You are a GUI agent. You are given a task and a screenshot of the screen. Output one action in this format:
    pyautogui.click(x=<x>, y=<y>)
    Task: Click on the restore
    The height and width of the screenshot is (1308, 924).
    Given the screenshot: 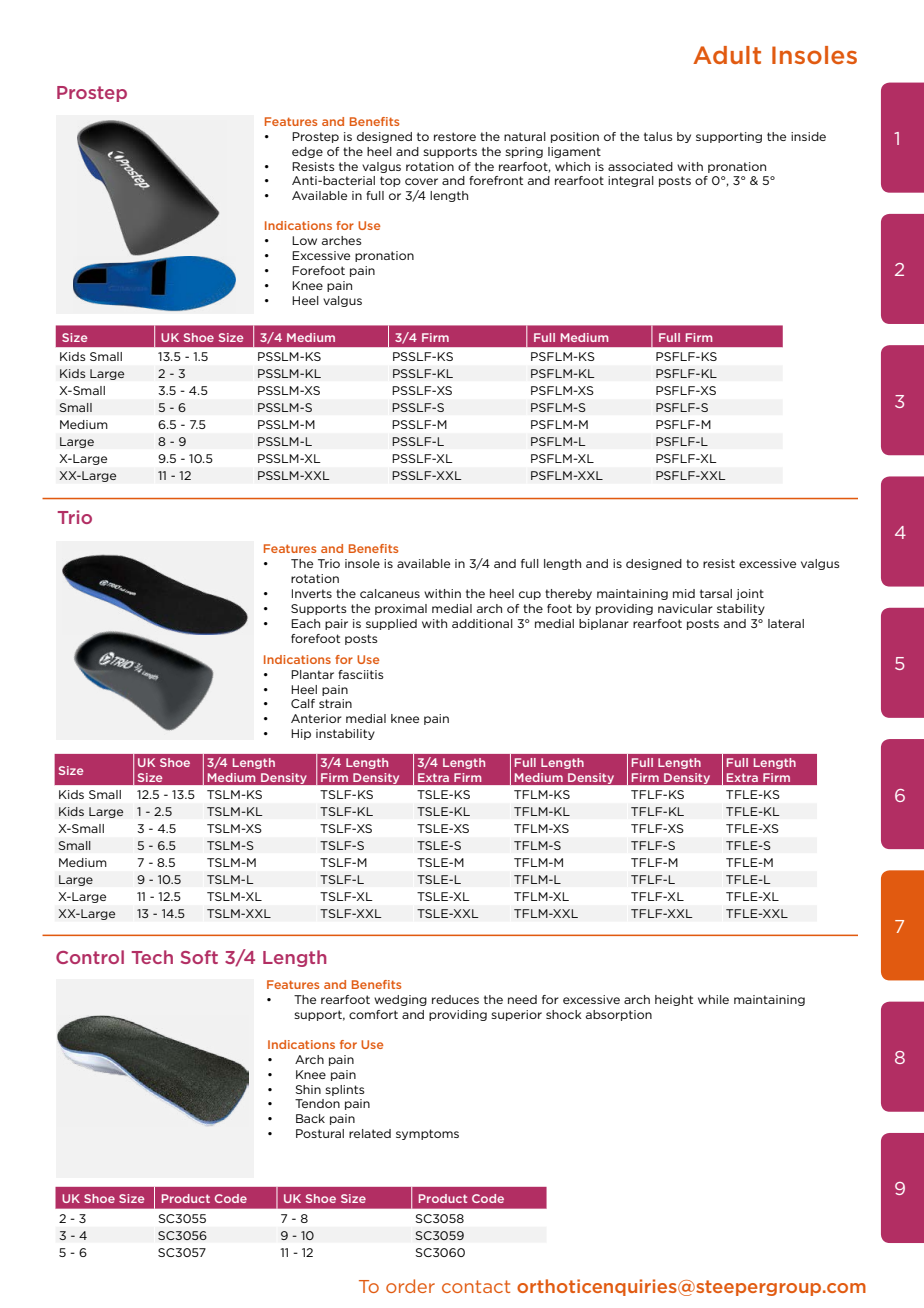 What is the action you would take?
    pyautogui.click(x=455, y=136)
